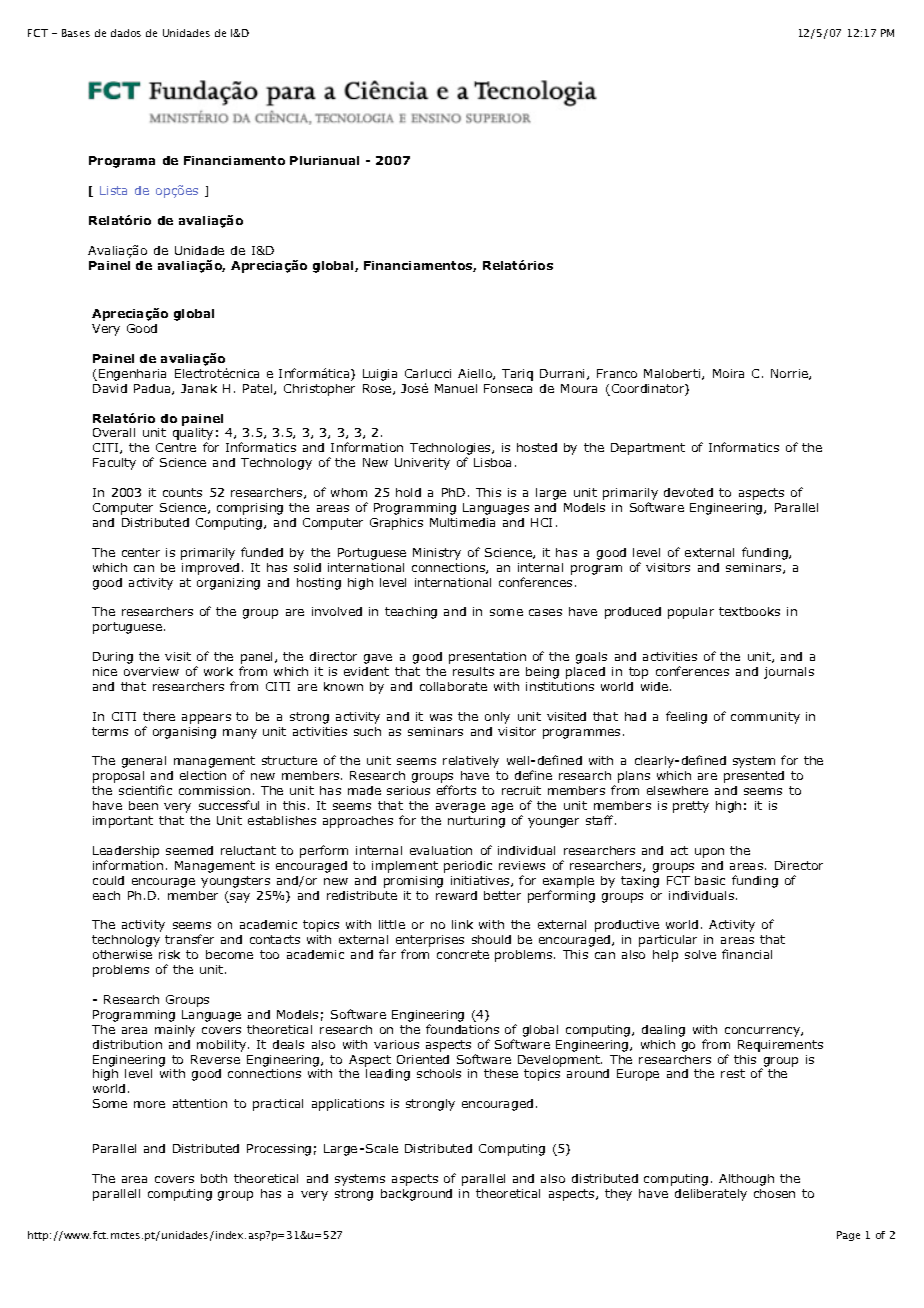 This image has height=1308, width=924. I want to click on financial, so click(747, 954).
